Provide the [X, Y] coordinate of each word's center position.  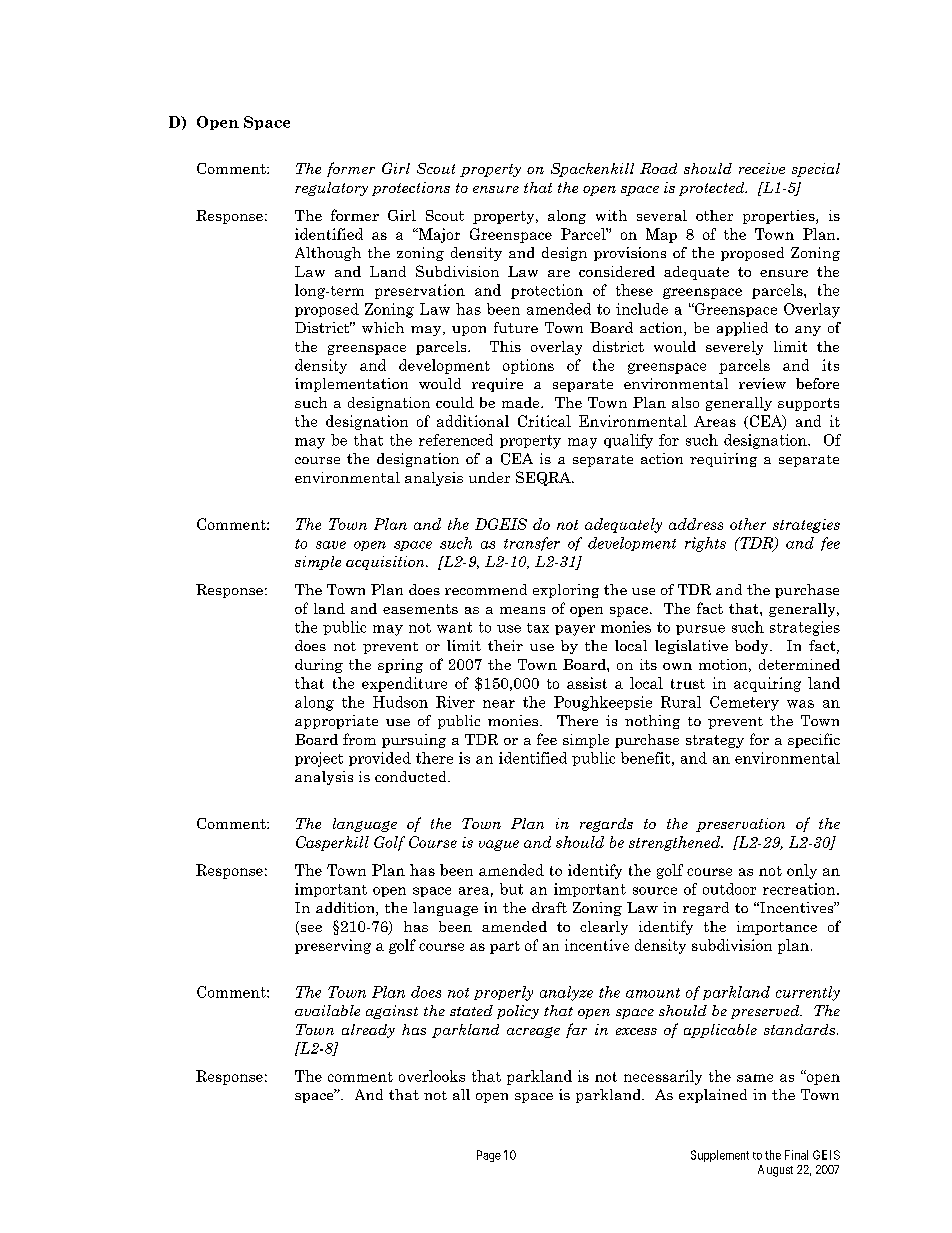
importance [777, 928]
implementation [351, 385]
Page [489, 1156]
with [611, 215]
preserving [333, 946]
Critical [544, 421]
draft [549, 907]
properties [780, 217]
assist [587, 683]
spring [400, 666]
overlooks [432, 1076]
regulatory [331, 189]
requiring [723, 460]
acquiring [767, 684]
